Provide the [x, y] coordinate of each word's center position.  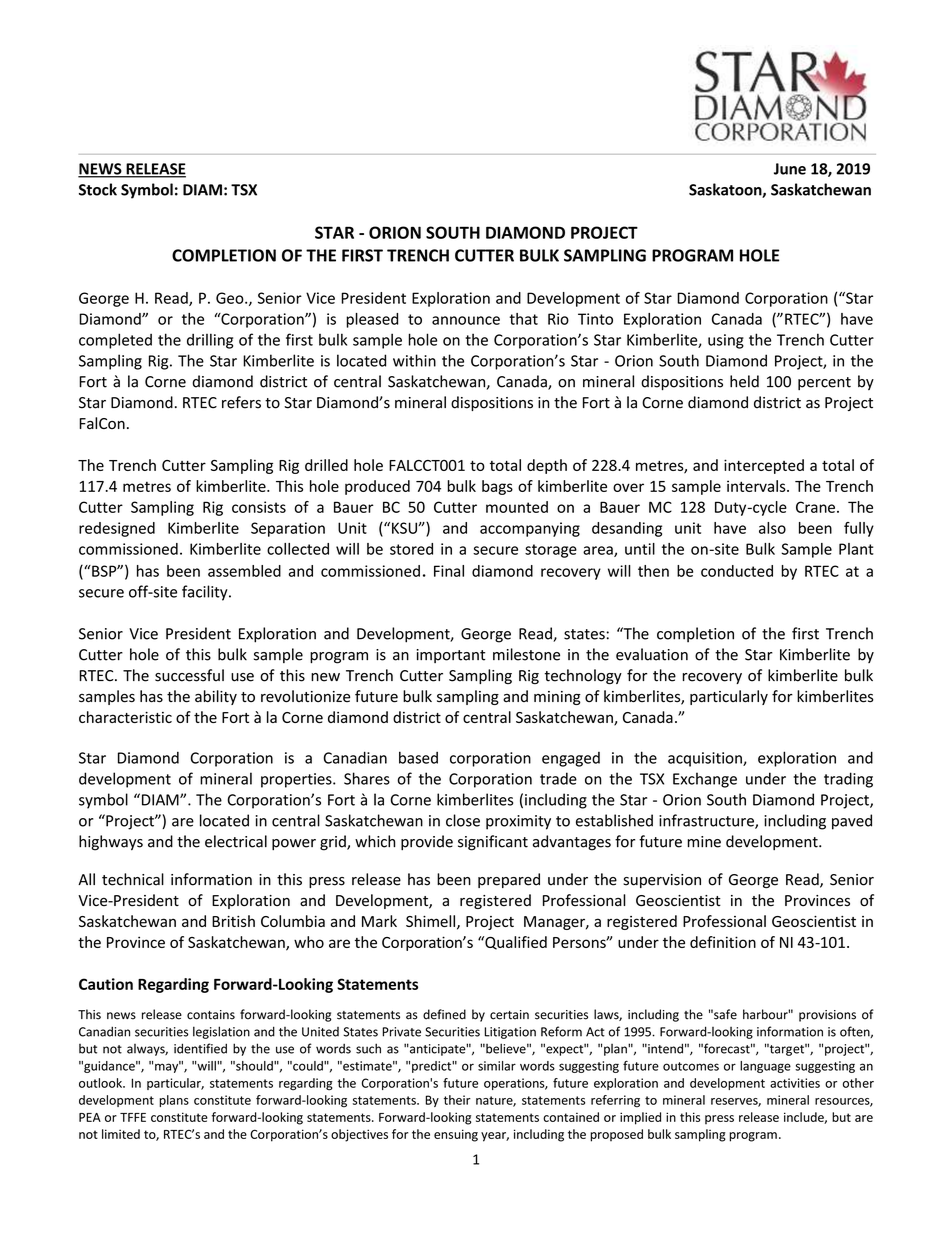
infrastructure [707, 821]
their [457, 1100]
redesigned [117, 529]
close [463, 820]
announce [466, 320]
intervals [757, 486]
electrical [236, 841]
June [790, 169]
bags [497, 487]
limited [121, 1134]
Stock [98, 189]
